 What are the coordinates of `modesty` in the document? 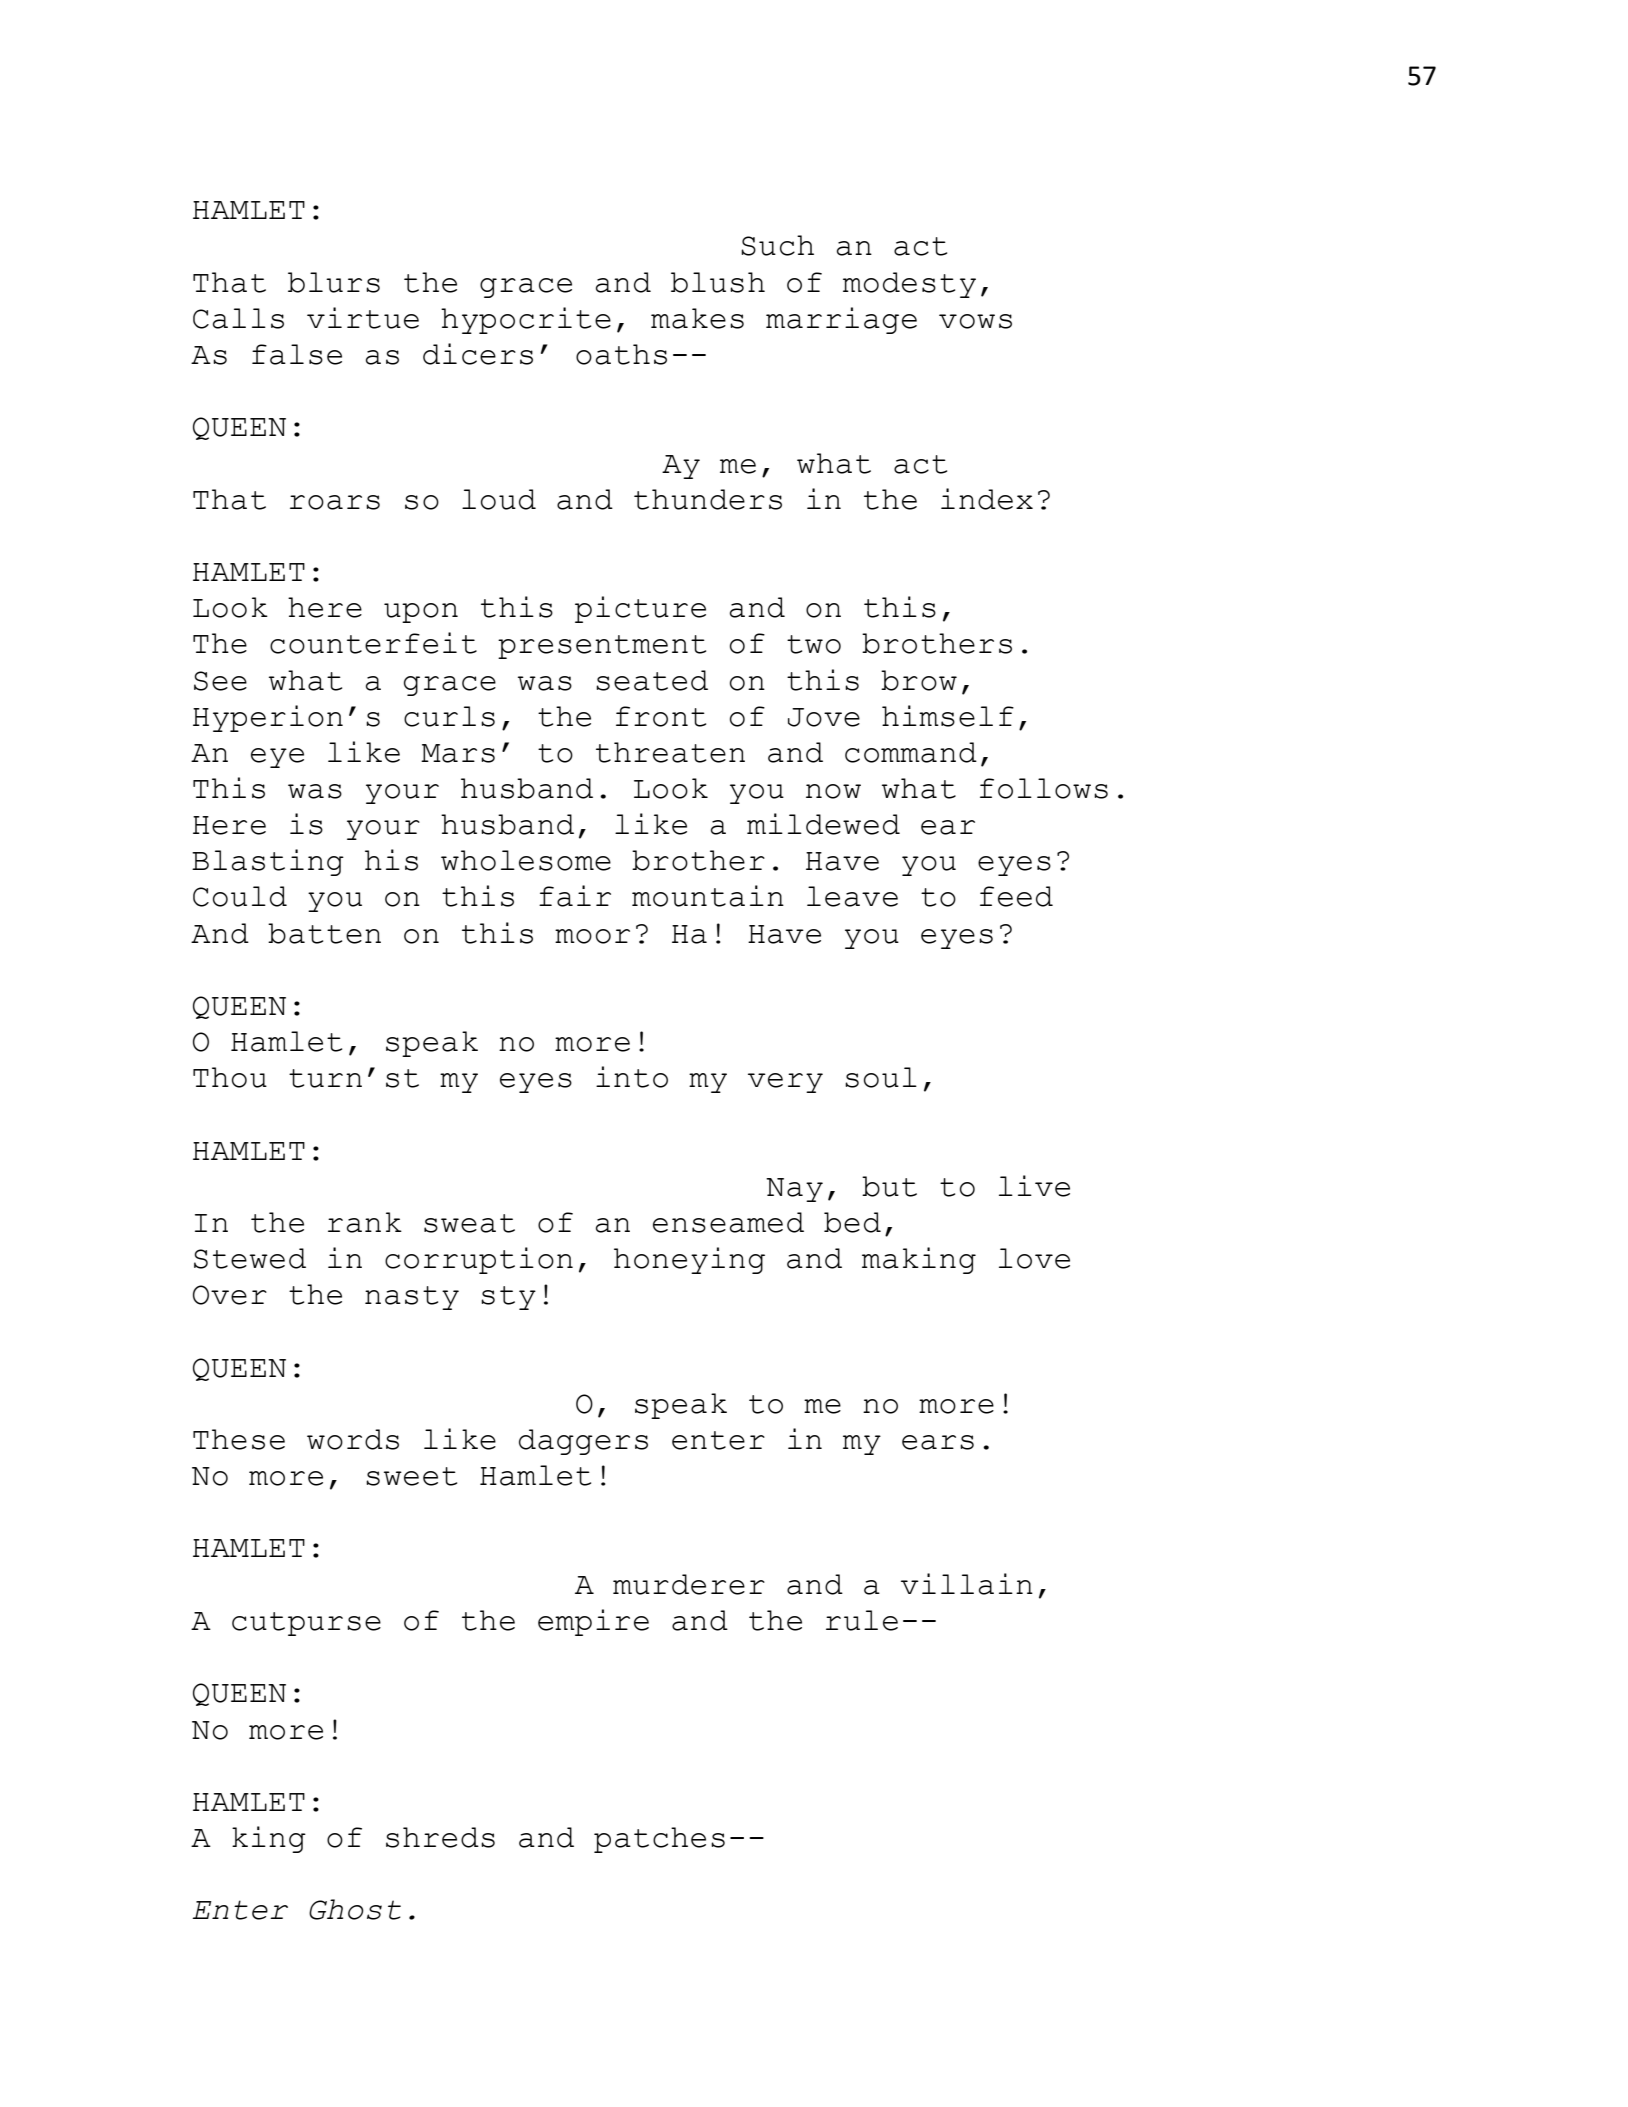 It's located at (909, 285).
